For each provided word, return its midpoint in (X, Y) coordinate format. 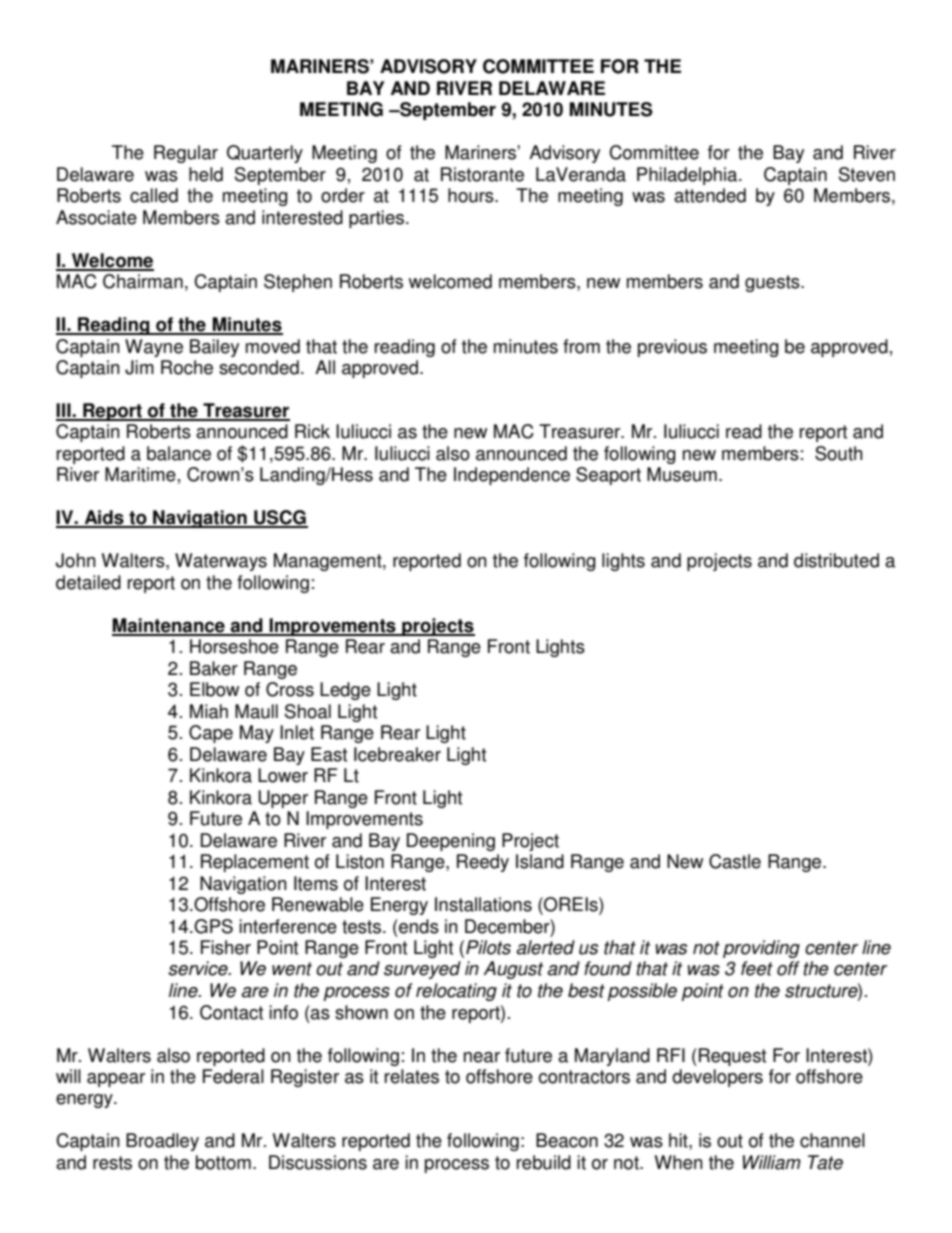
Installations (483, 904)
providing (761, 949)
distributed (836, 560)
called (154, 195)
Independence (512, 476)
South (838, 453)
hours (472, 195)
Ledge (345, 691)
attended (710, 195)
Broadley (162, 1142)
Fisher (226, 947)
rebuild (544, 1162)
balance (179, 453)
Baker (214, 668)
